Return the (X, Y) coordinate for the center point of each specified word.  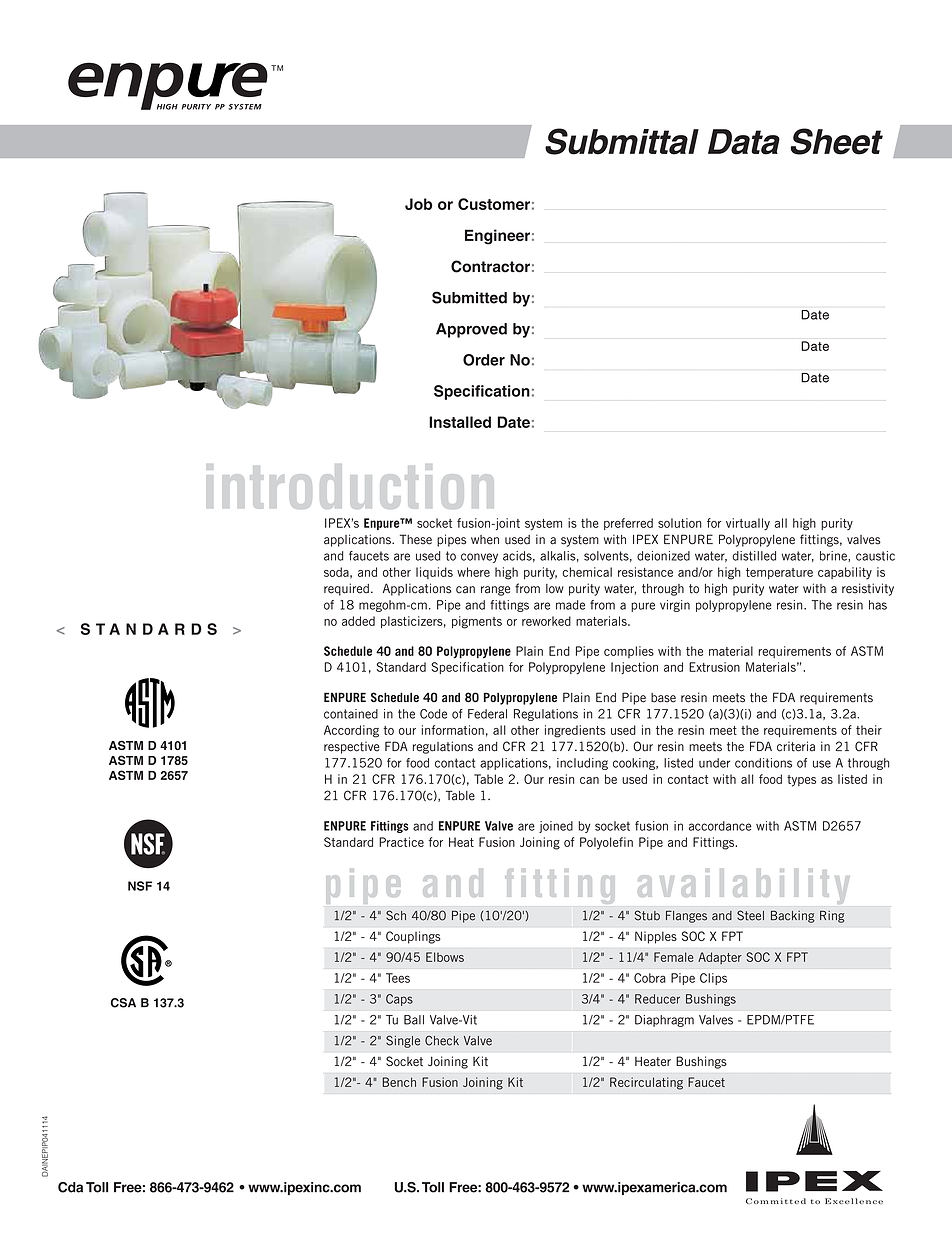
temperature (779, 573)
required (346, 589)
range (495, 591)
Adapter (720, 958)
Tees (398, 978)
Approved (471, 330)
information (453, 730)
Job (418, 204)
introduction (353, 486)
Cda (70, 1187)
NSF (140, 886)
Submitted (469, 297)
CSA (123, 1003)
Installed (460, 422)
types (801, 781)
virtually (748, 524)
